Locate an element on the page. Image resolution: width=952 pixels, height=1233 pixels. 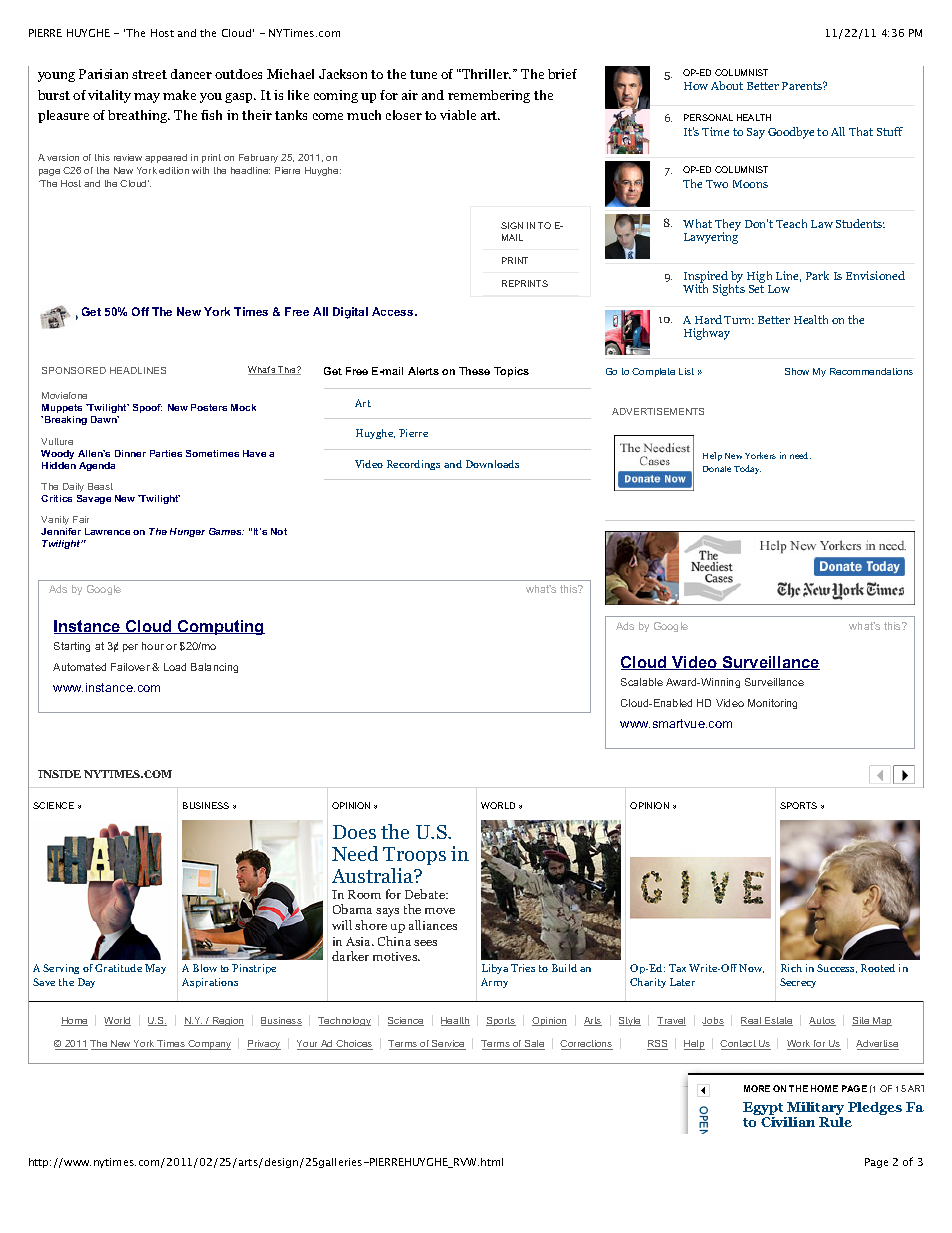
Recordings is located at coordinates (413, 465).
